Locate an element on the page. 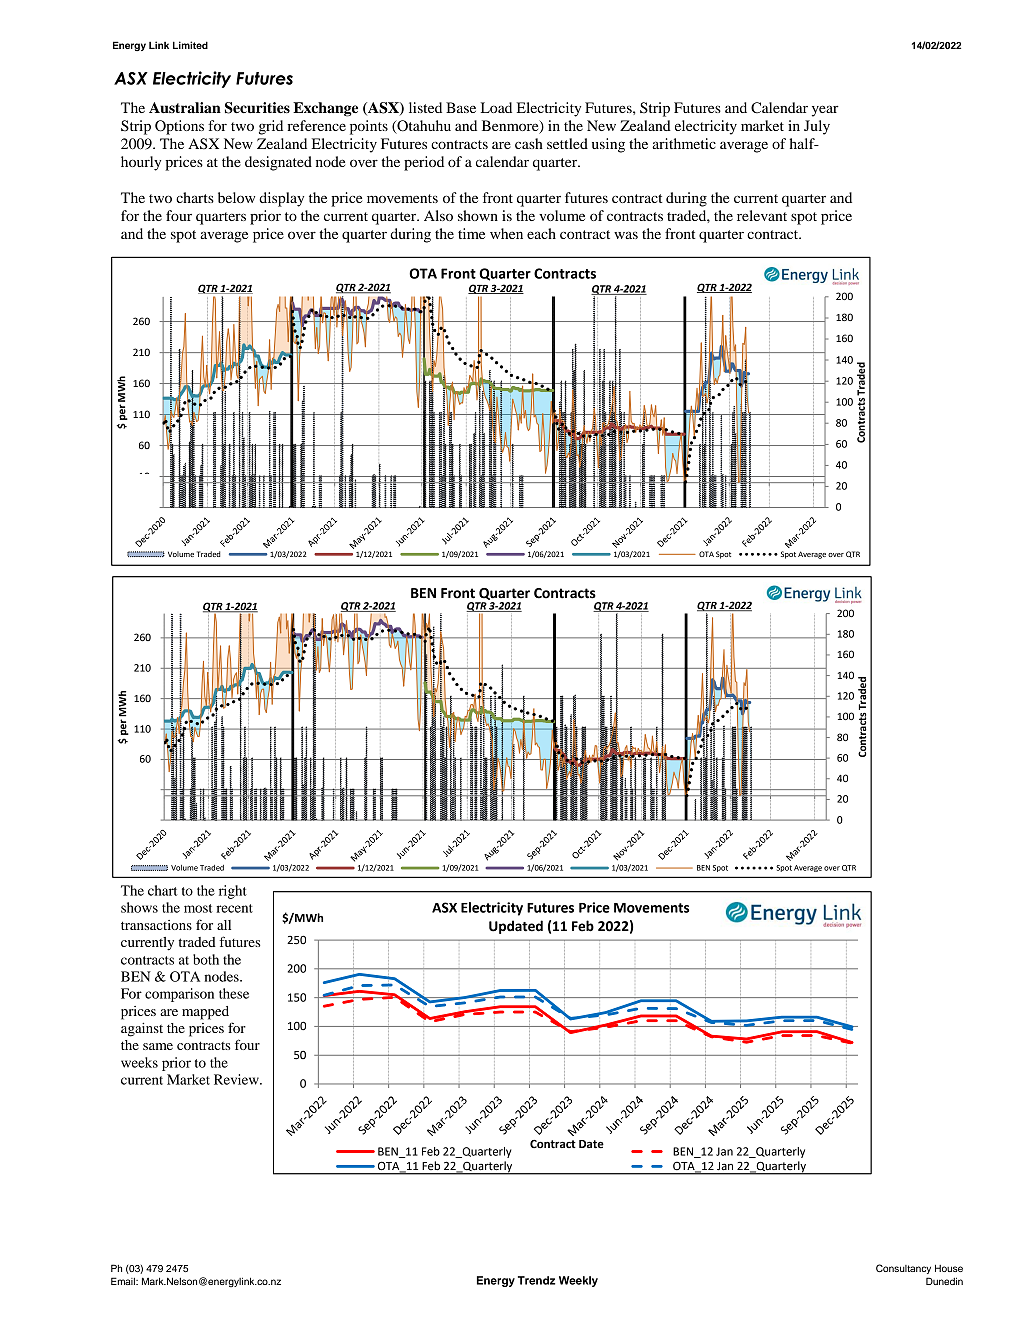 This page has width=1025, height=1326. right is located at coordinates (233, 892).
